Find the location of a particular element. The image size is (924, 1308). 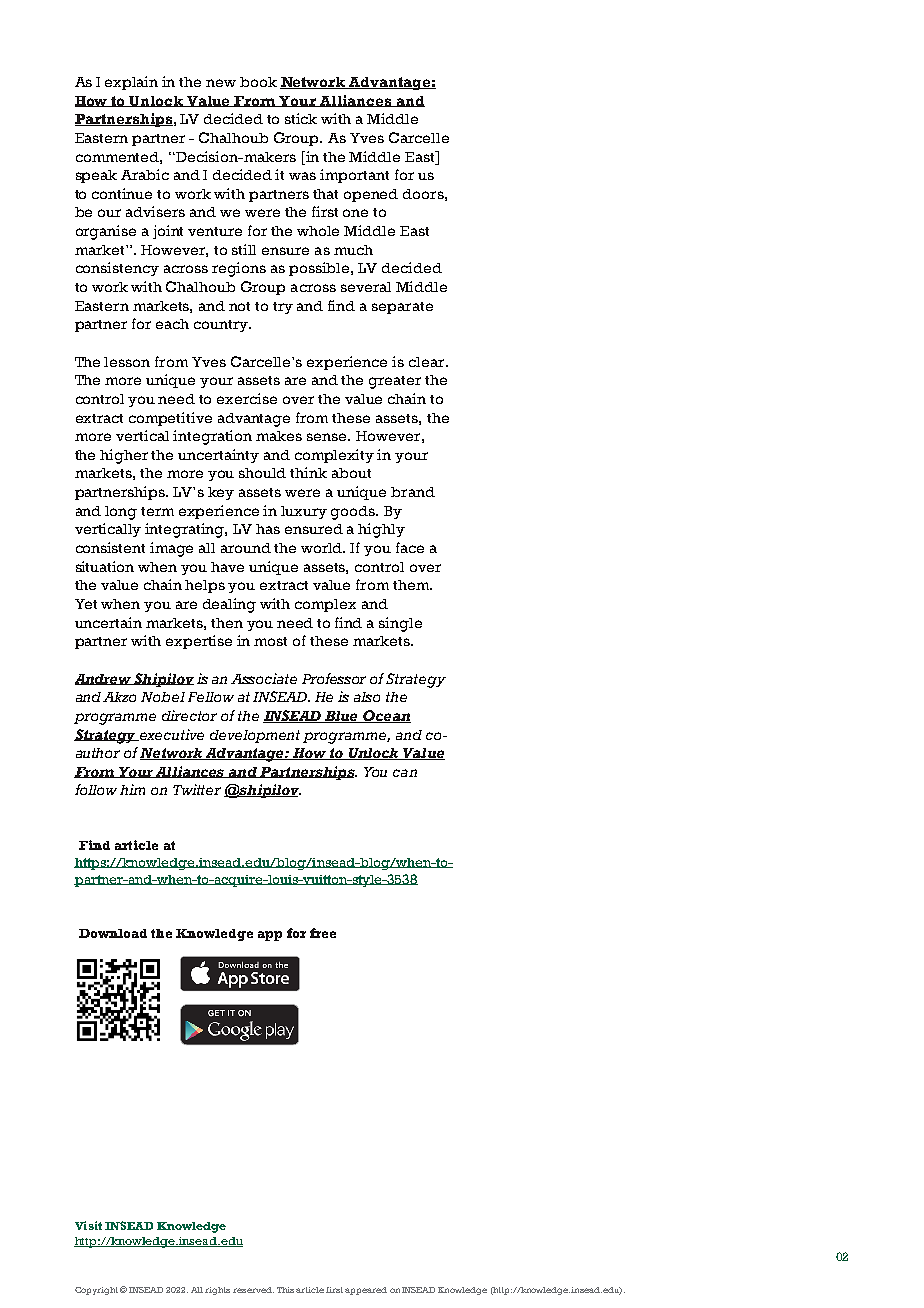

Ocean is located at coordinates (386, 716).
